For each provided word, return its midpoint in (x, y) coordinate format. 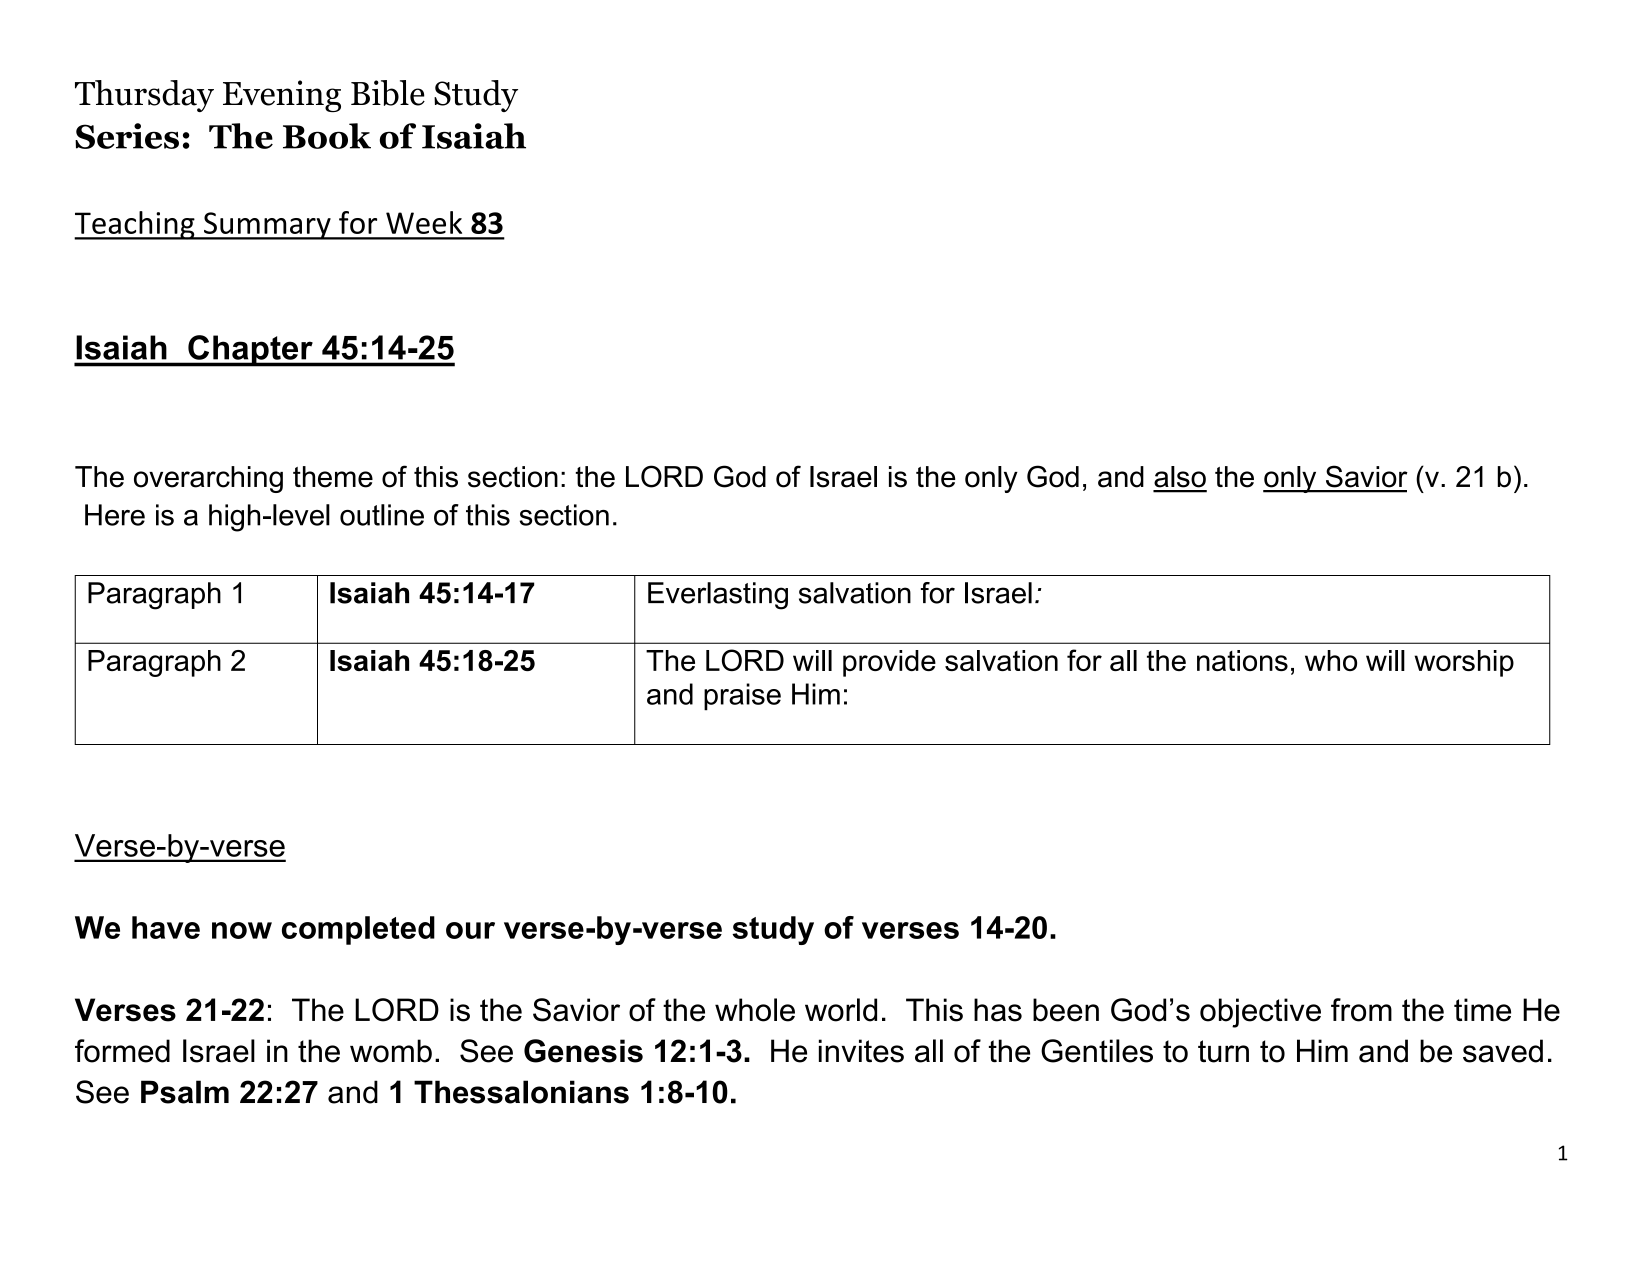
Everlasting (718, 596)
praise (742, 697)
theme (333, 477)
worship (1464, 663)
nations (1242, 660)
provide (889, 663)
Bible (388, 93)
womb (391, 1051)
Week (424, 222)
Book (327, 136)
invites (861, 1051)
